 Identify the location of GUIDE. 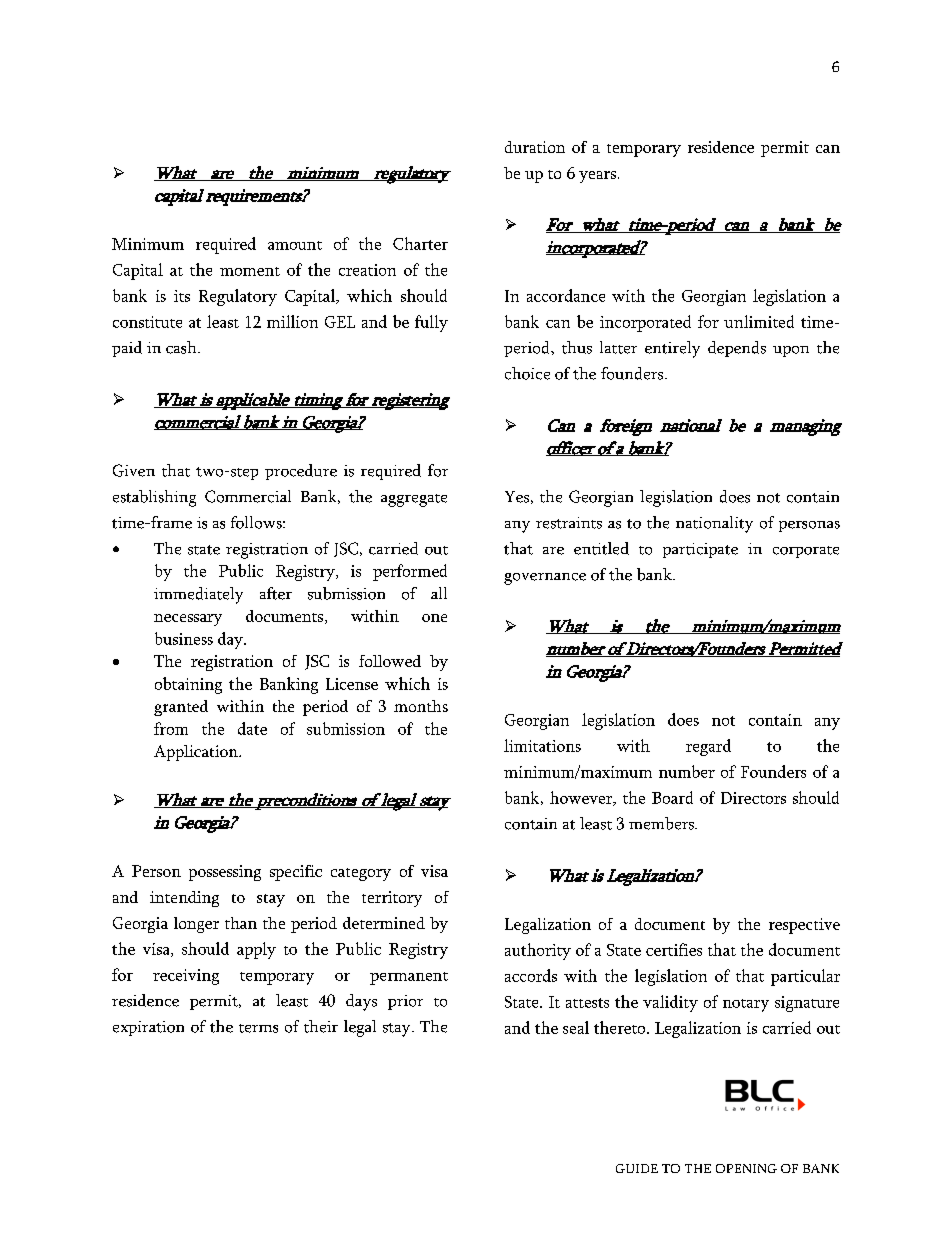
(637, 1168).
